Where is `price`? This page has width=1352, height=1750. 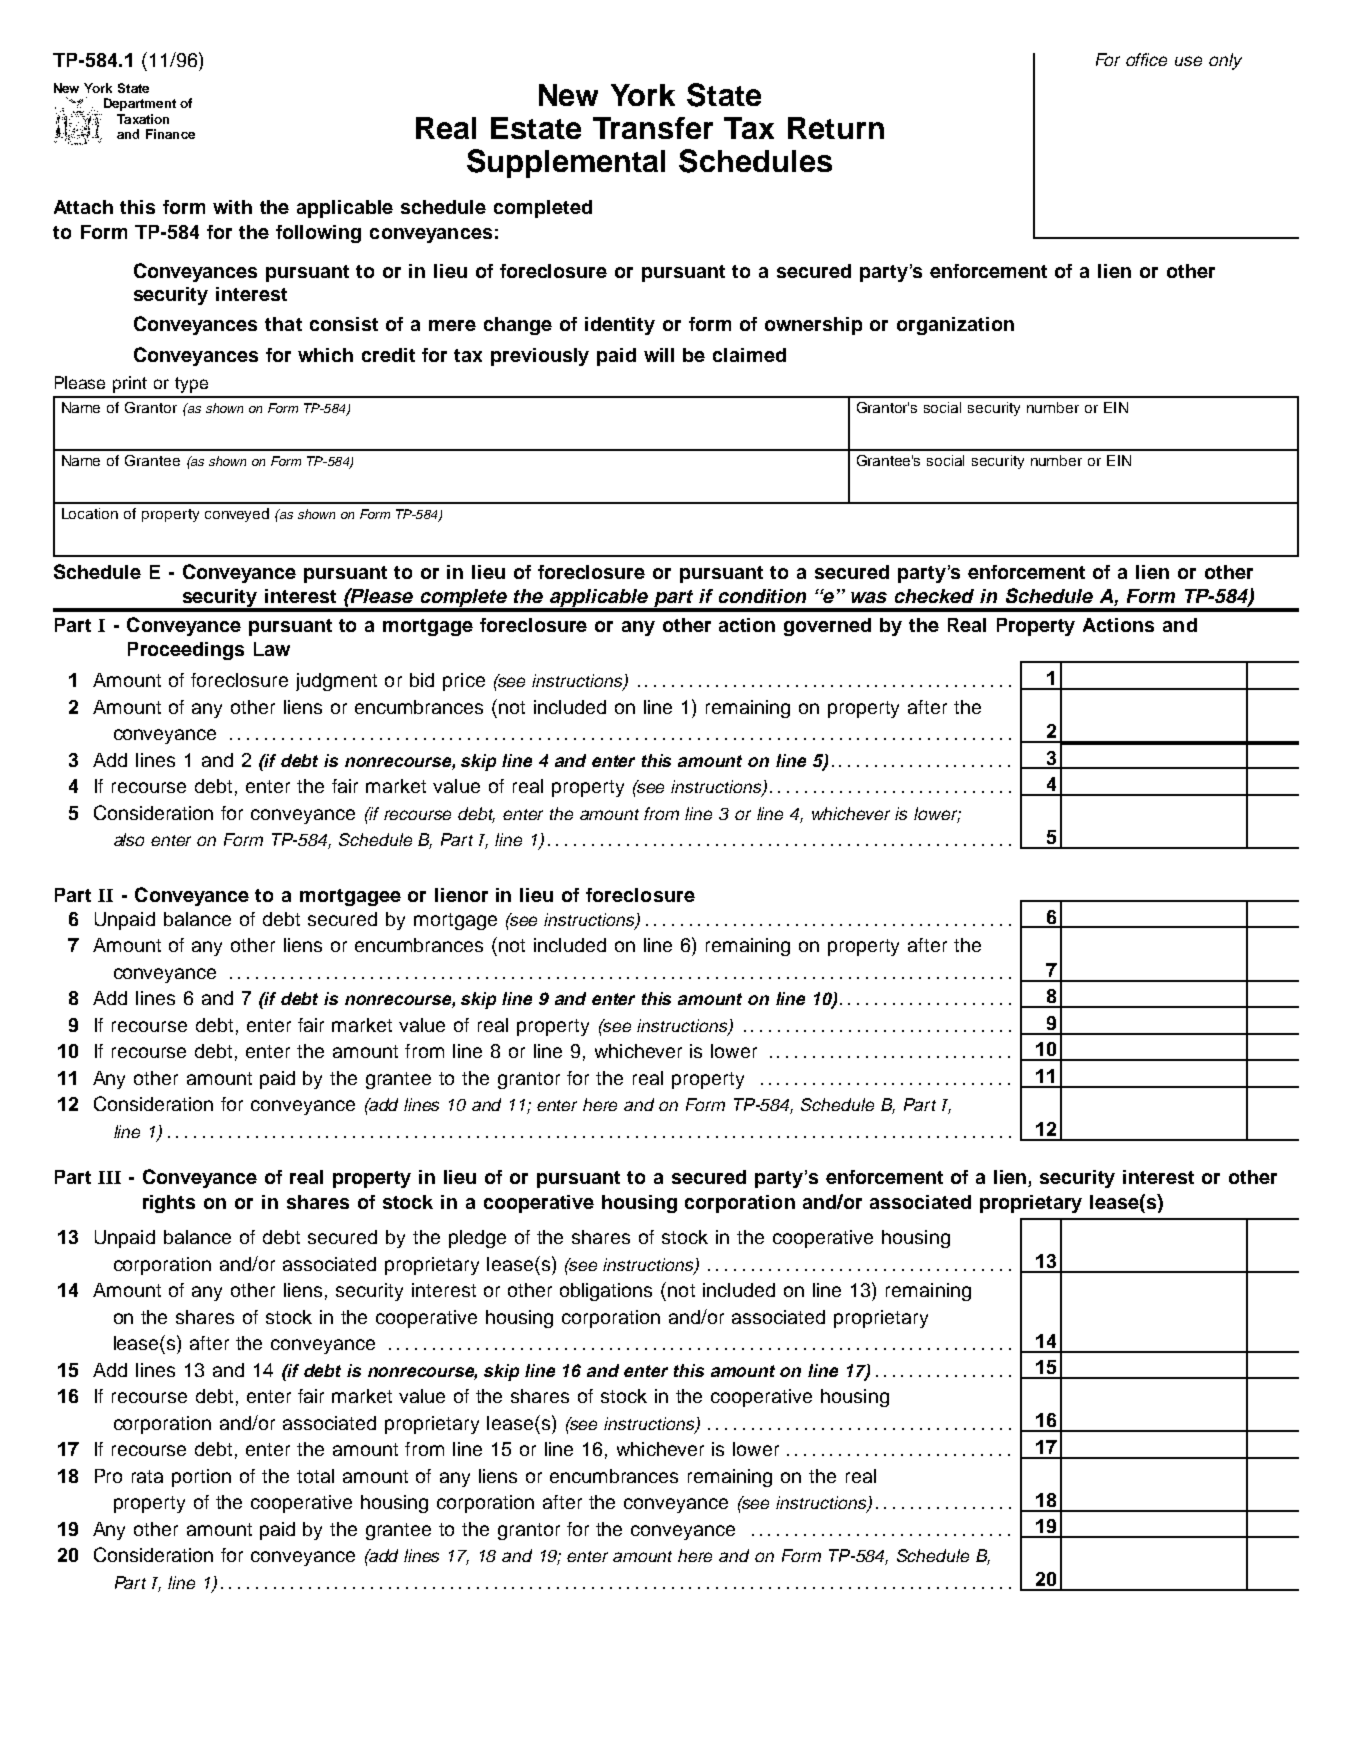
price is located at coordinates (464, 682).
